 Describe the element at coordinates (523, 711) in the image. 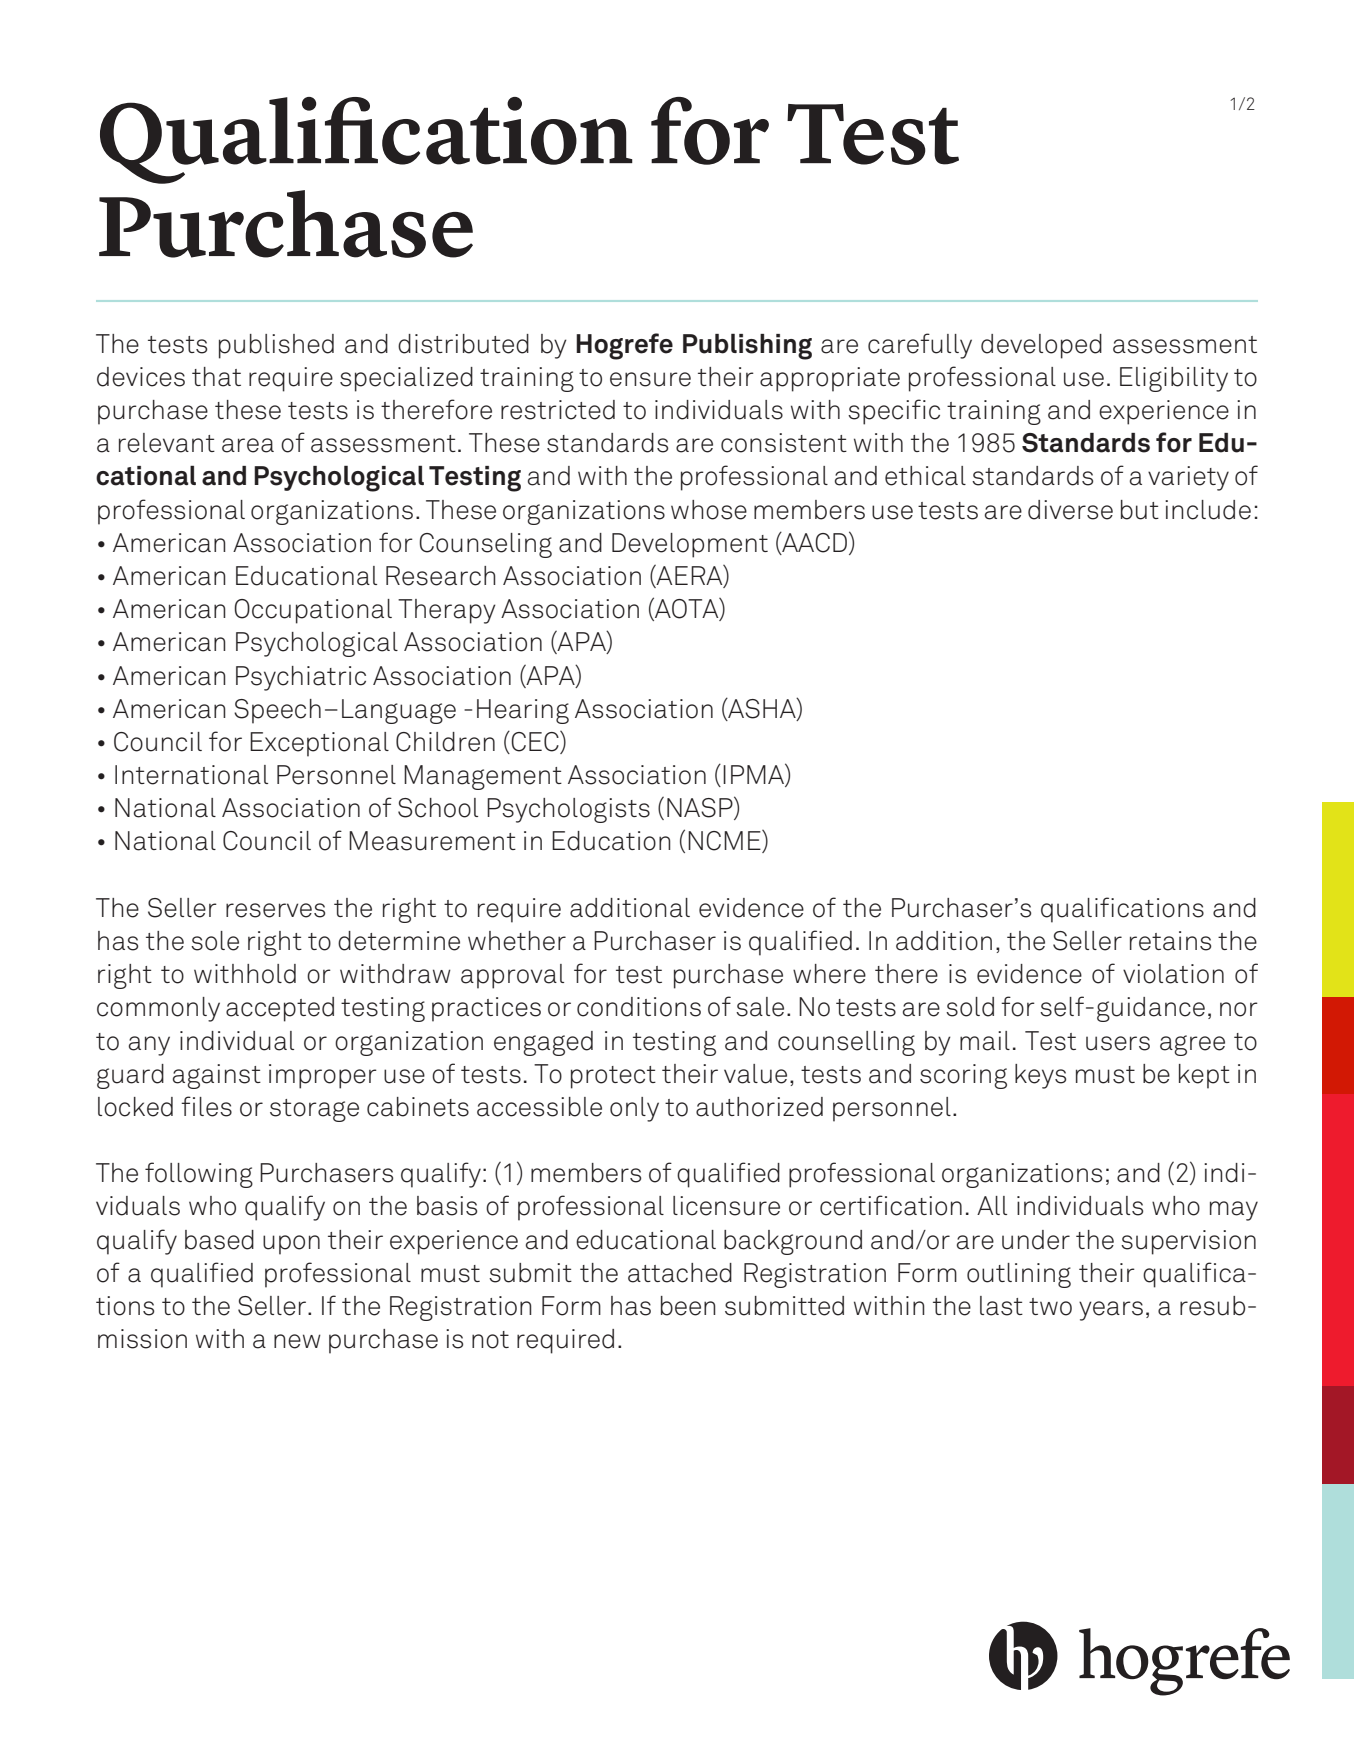

I see `Hearing` at that location.
